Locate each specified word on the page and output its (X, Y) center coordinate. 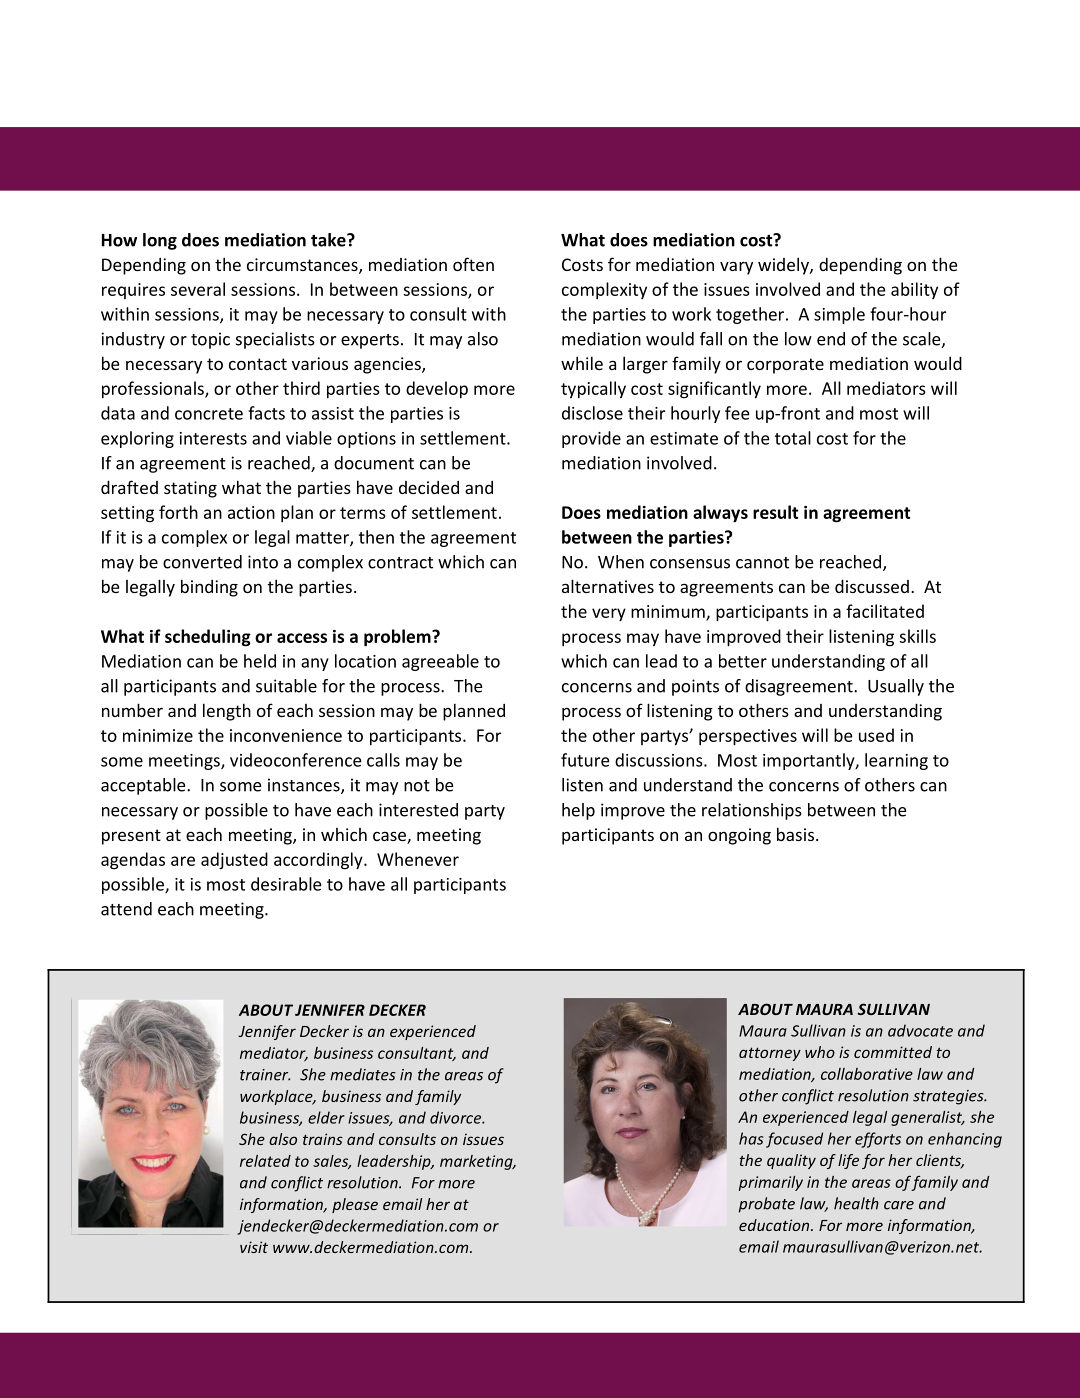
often (473, 264)
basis (795, 834)
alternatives (608, 586)
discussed (872, 586)
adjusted (234, 861)
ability (914, 290)
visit (254, 1247)
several (198, 289)
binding (209, 588)
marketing (477, 1162)
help (578, 811)
